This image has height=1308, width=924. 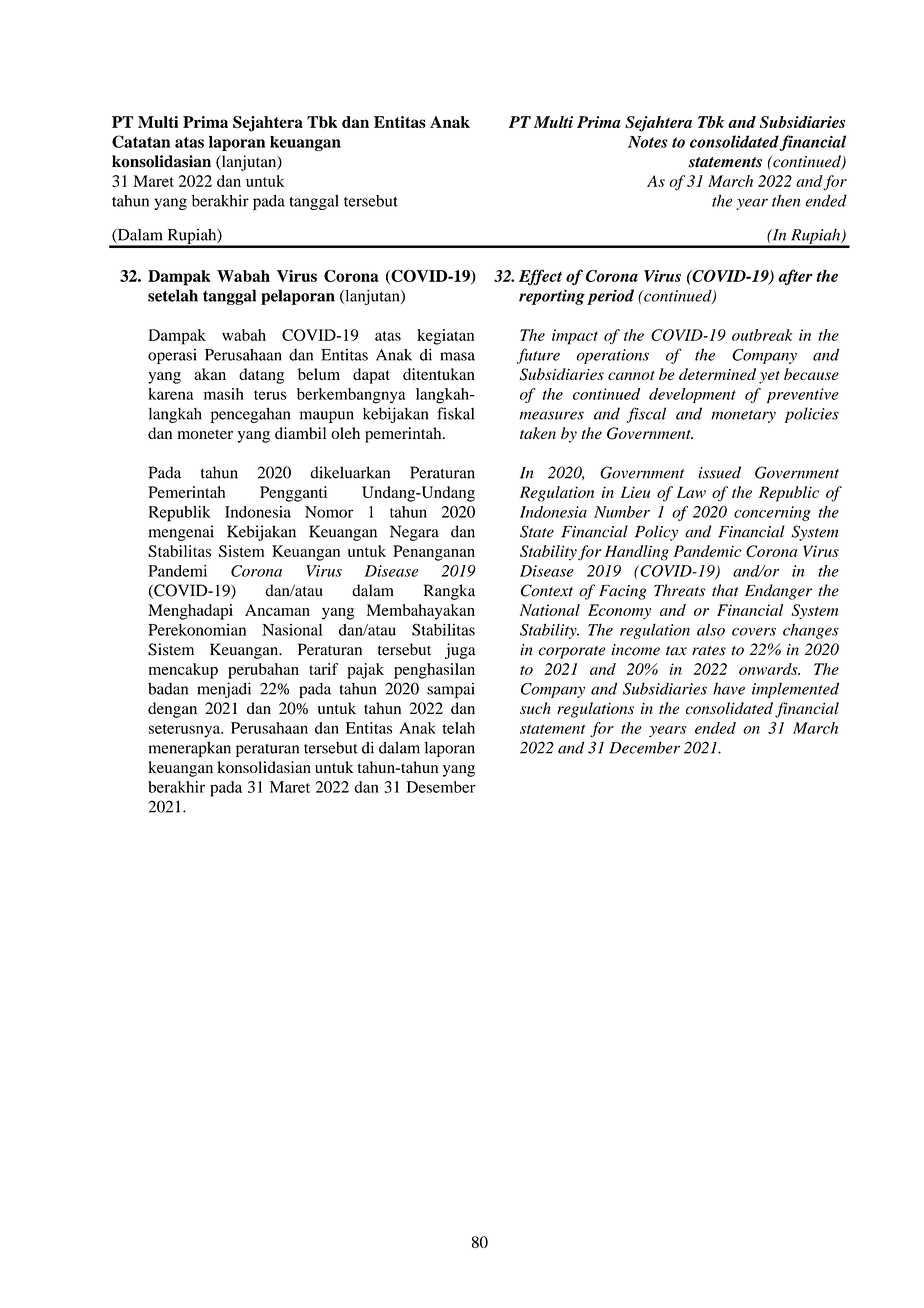 What do you see at coordinates (552, 297) in the image?
I see `reporting` at bounding box center [552, 297].
